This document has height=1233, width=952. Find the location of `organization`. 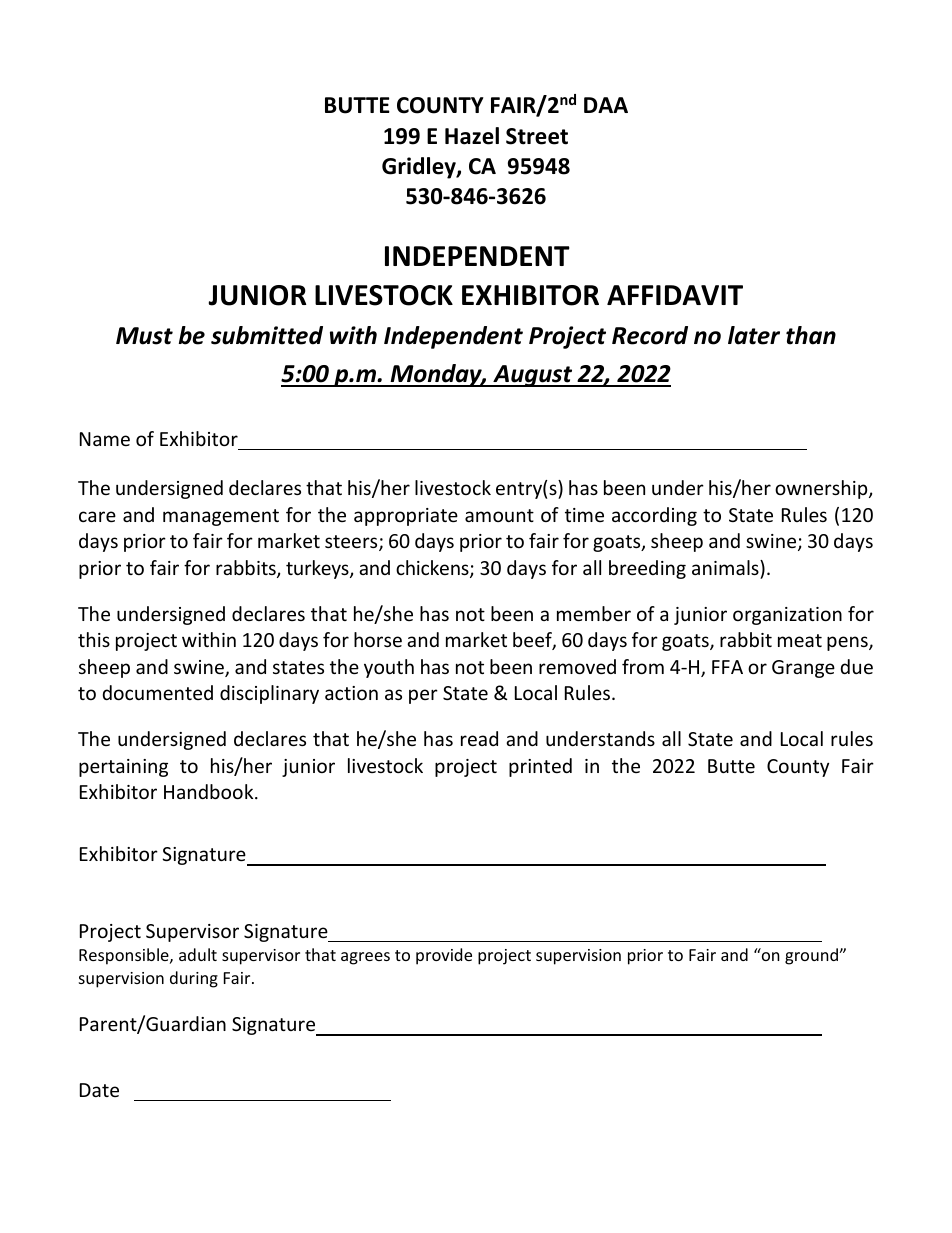

organization is located at coordinates (787, 616).
